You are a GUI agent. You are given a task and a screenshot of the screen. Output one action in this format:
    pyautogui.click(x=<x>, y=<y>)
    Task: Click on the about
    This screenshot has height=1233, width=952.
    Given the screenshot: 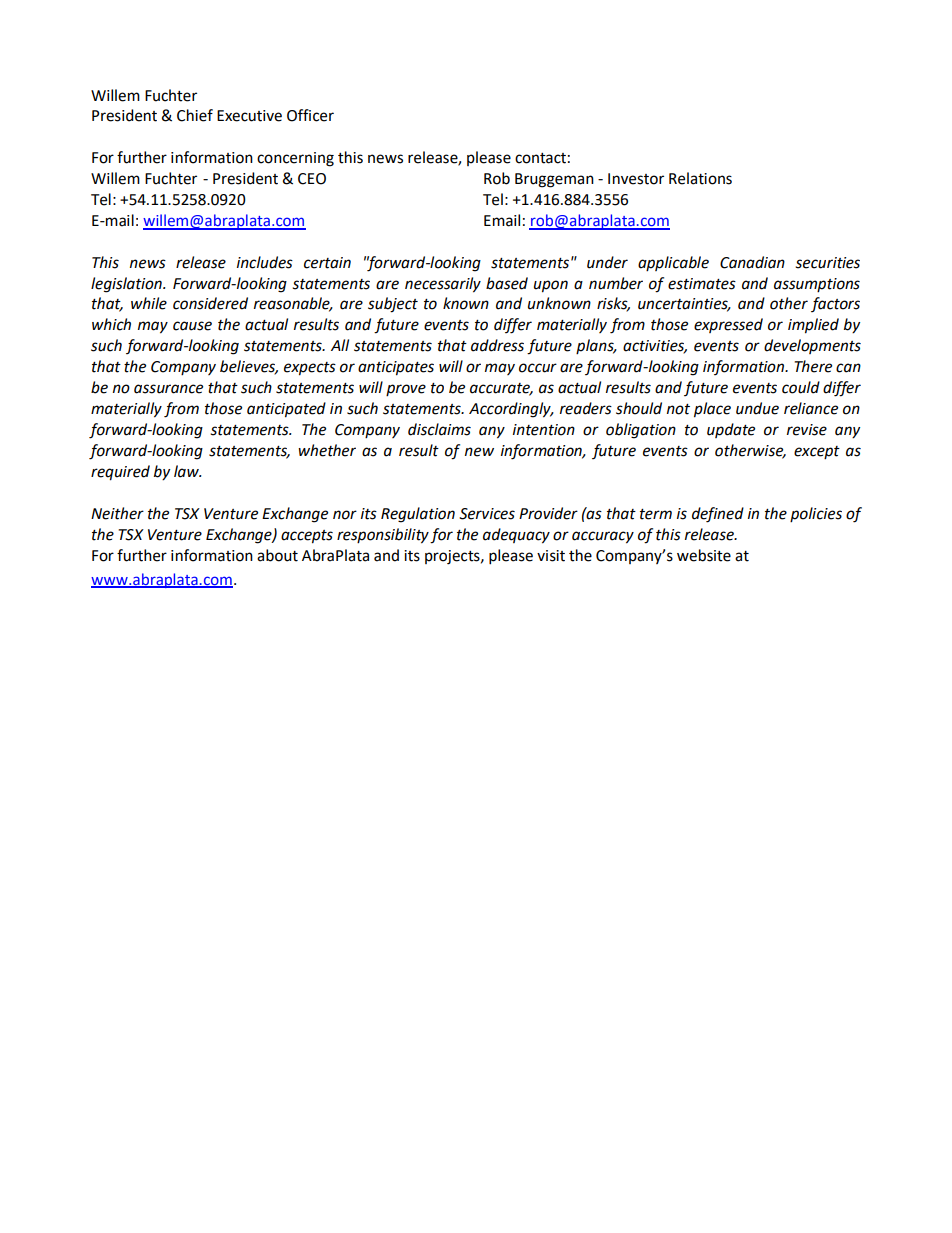 What is the action you would take?
    pyautogui.click(x=277, y=555)
